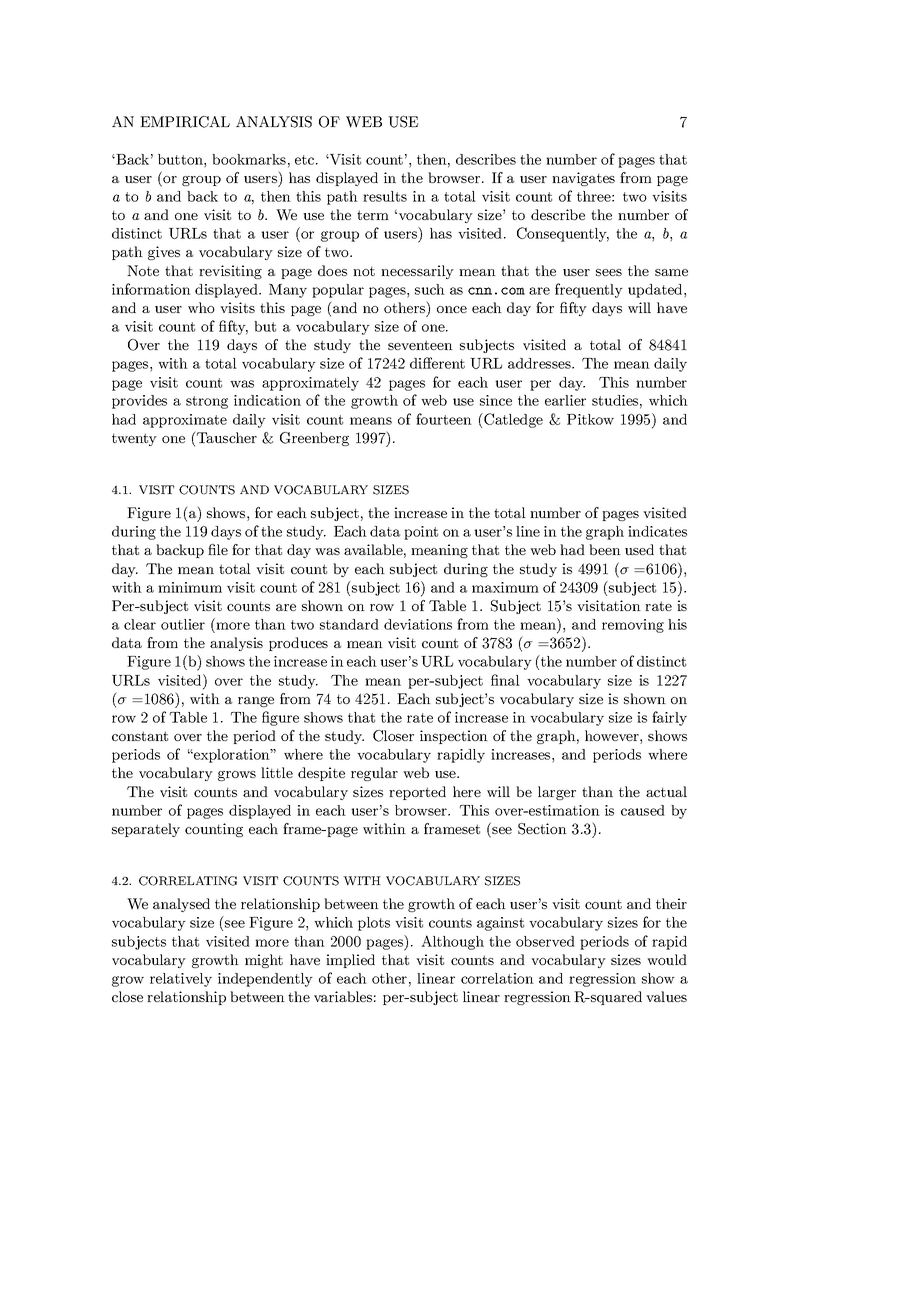 This screenshot has height=1308, width=924. What do you see at coordinates (421, 533) in the screenshot?
I see `point` at bounding box center [421, 533].
